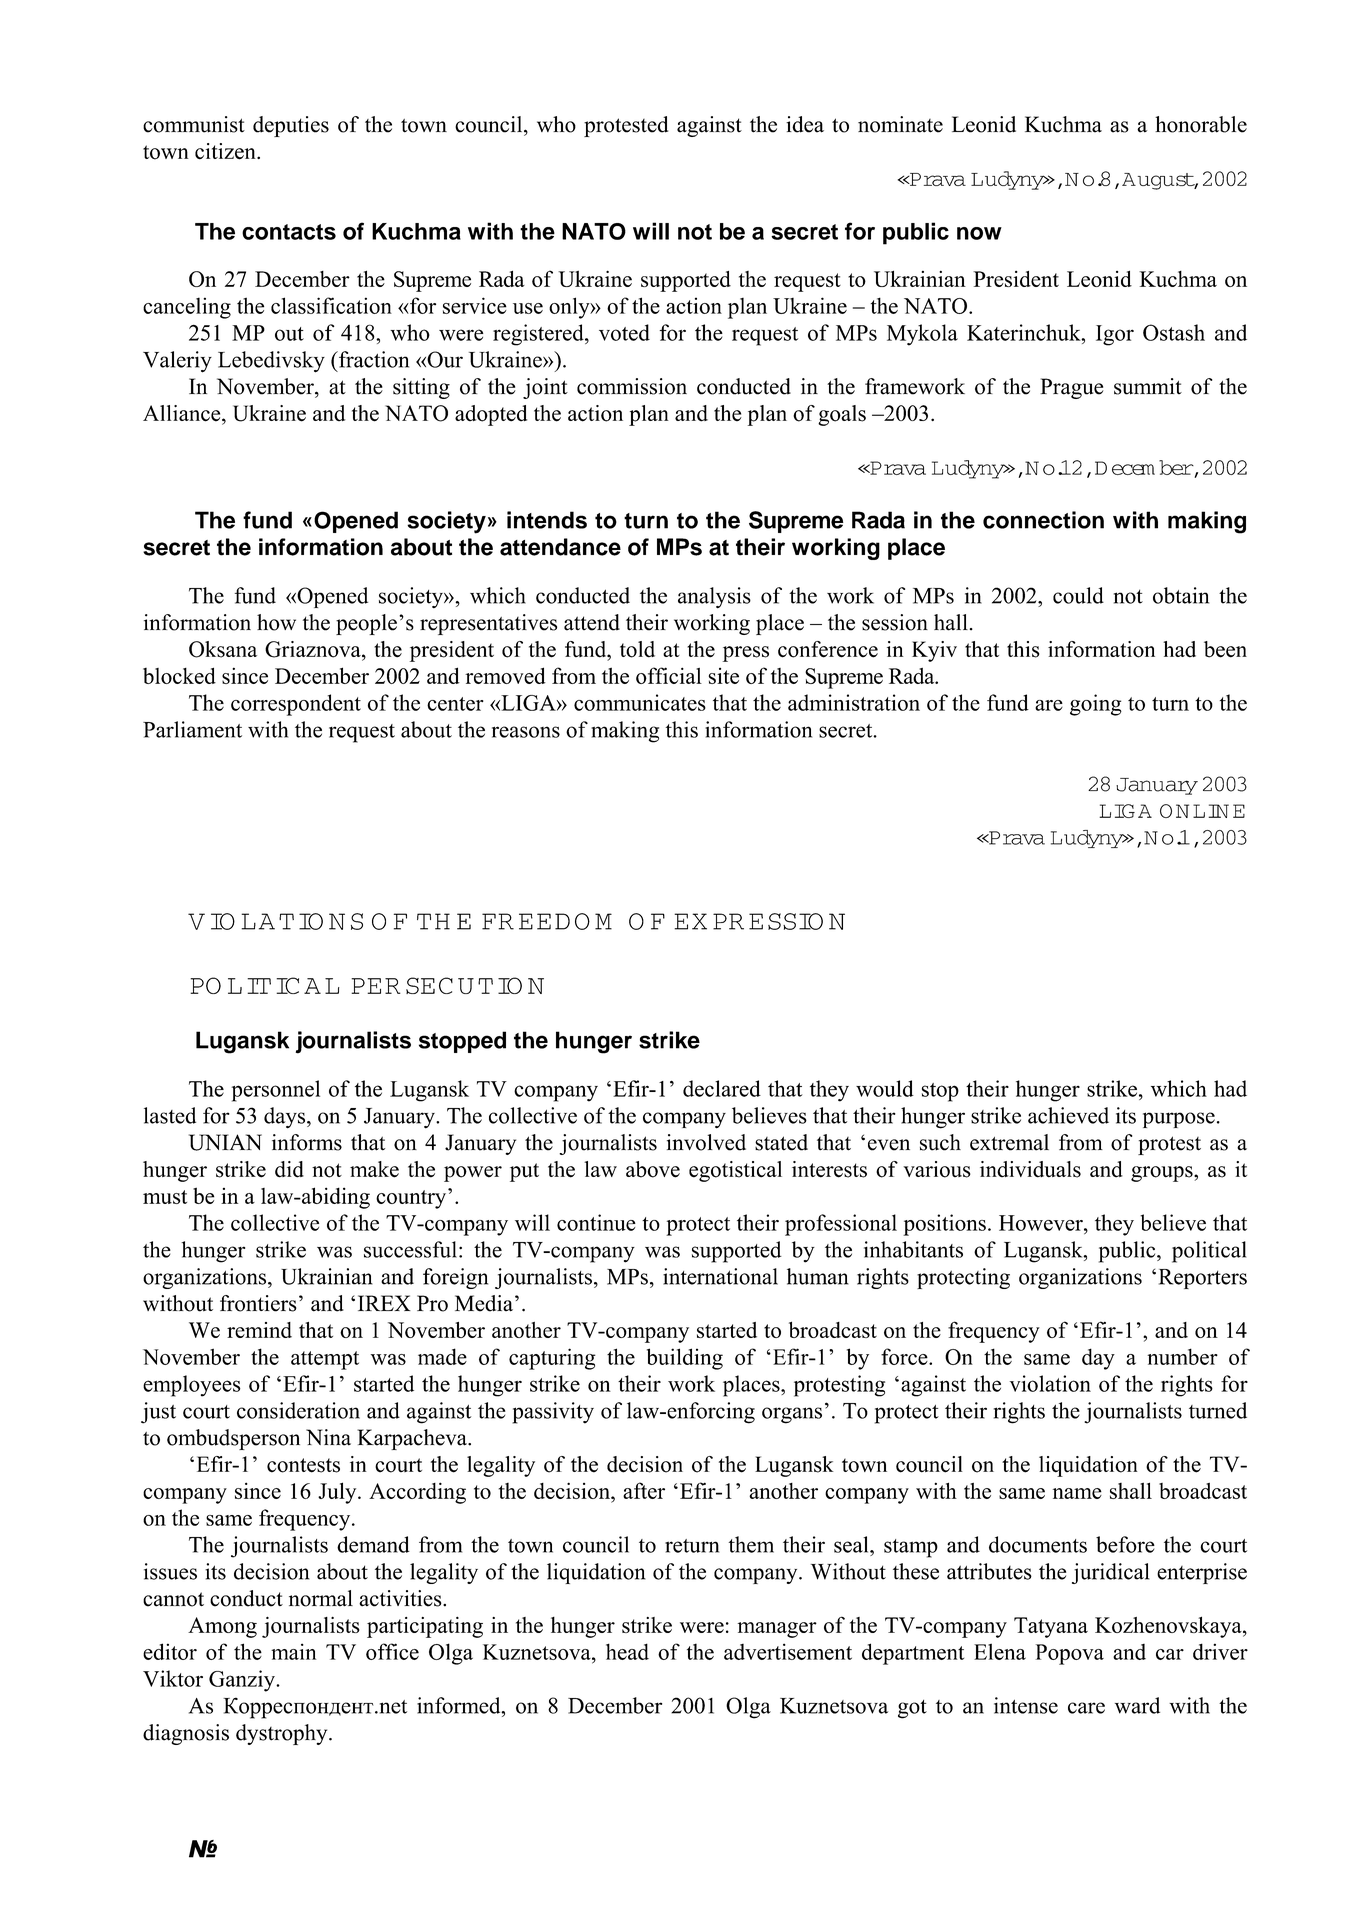 This document has height=1930, width=1364. Describe the element at coordinates (291, 126) in the document. I see `deputies` at that location.
